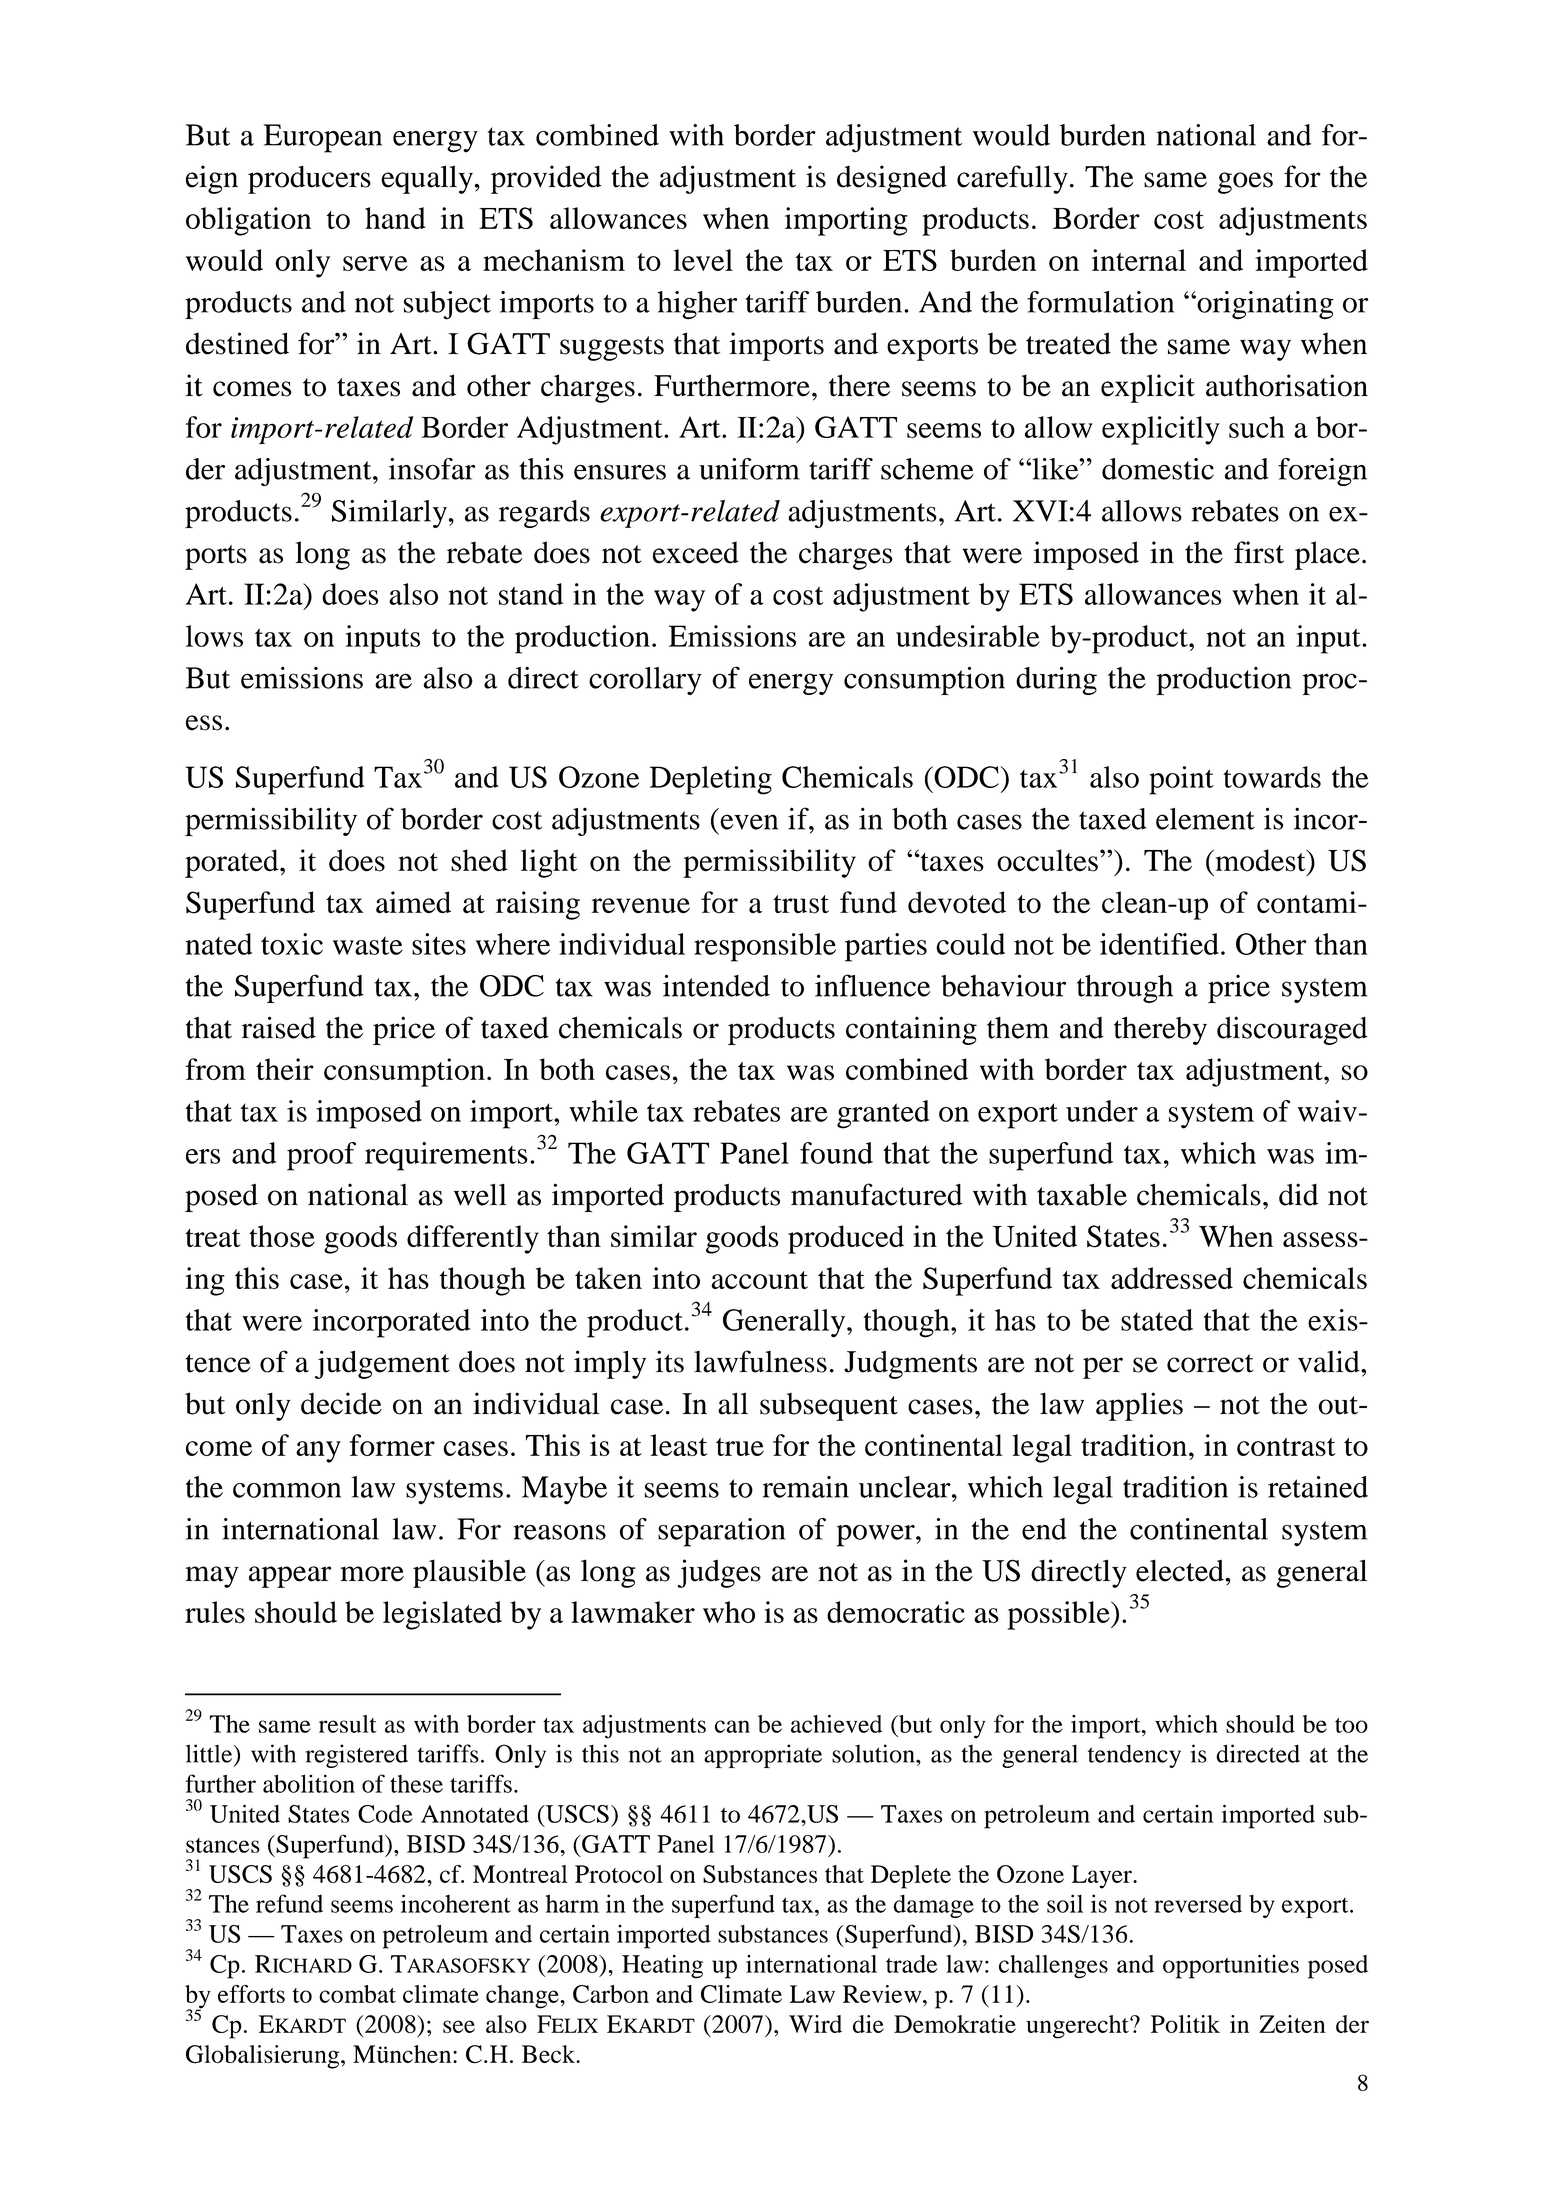 The width and height of the document is (1553, 2198). What do you see at coordinates (357, 1994) in the document?
I see `combat` at bounding box center [357, 1994].
